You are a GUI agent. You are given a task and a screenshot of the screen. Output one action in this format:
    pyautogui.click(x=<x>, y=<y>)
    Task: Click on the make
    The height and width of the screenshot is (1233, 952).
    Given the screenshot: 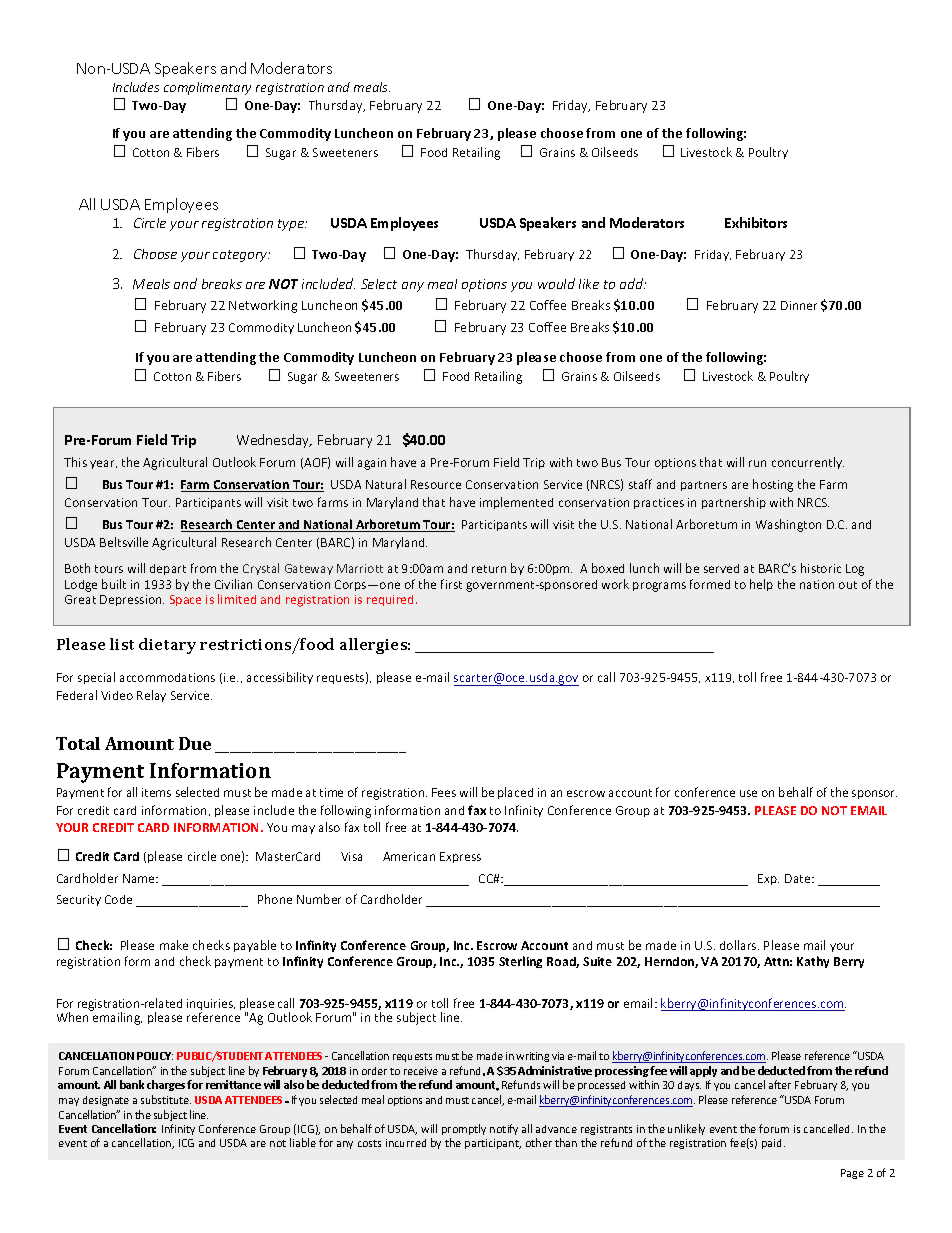 What is the action you would take?
    pyautogui.click(x=174, y=945)
